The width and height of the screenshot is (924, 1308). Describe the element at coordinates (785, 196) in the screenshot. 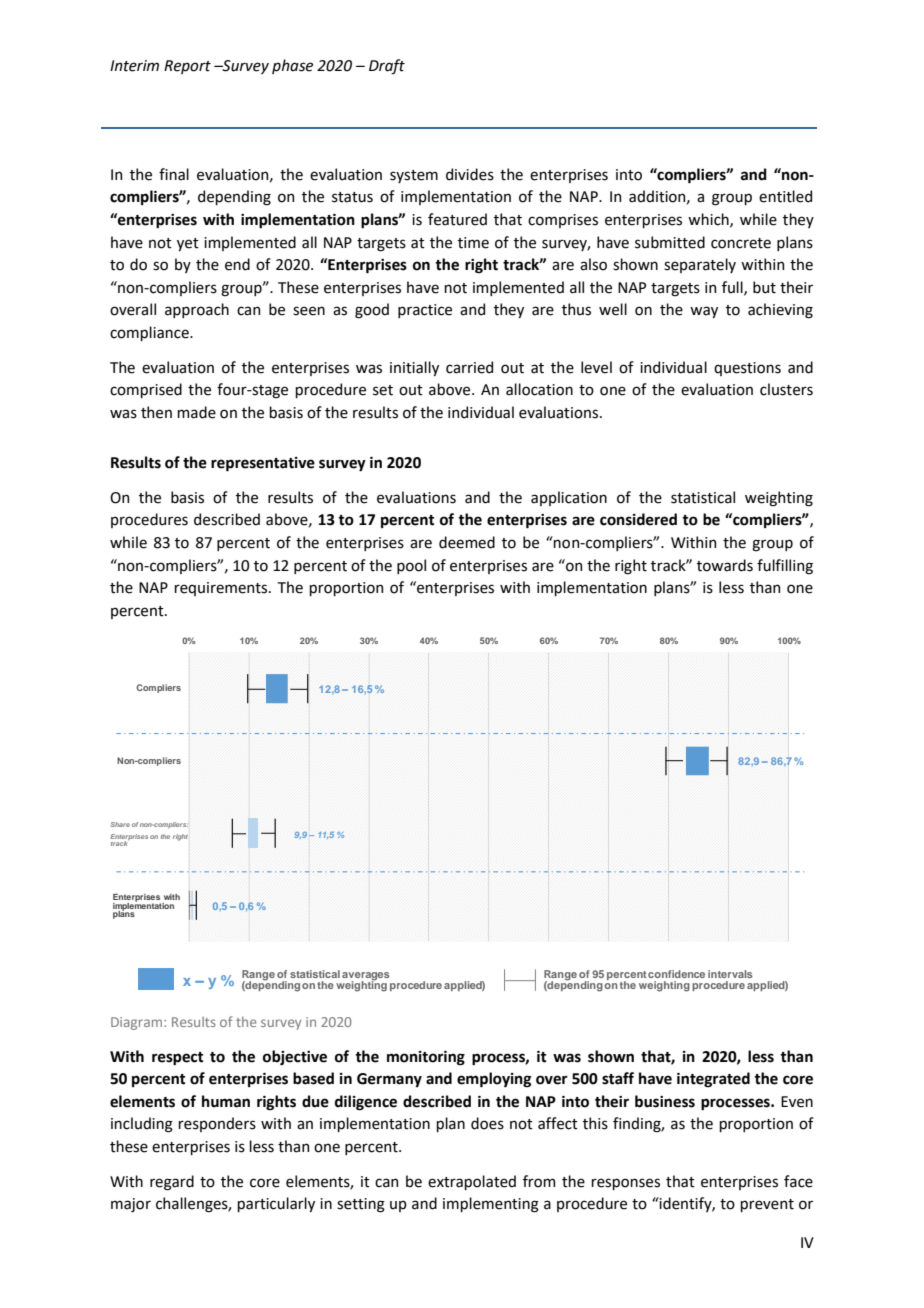

I see `entitled` at that location.
